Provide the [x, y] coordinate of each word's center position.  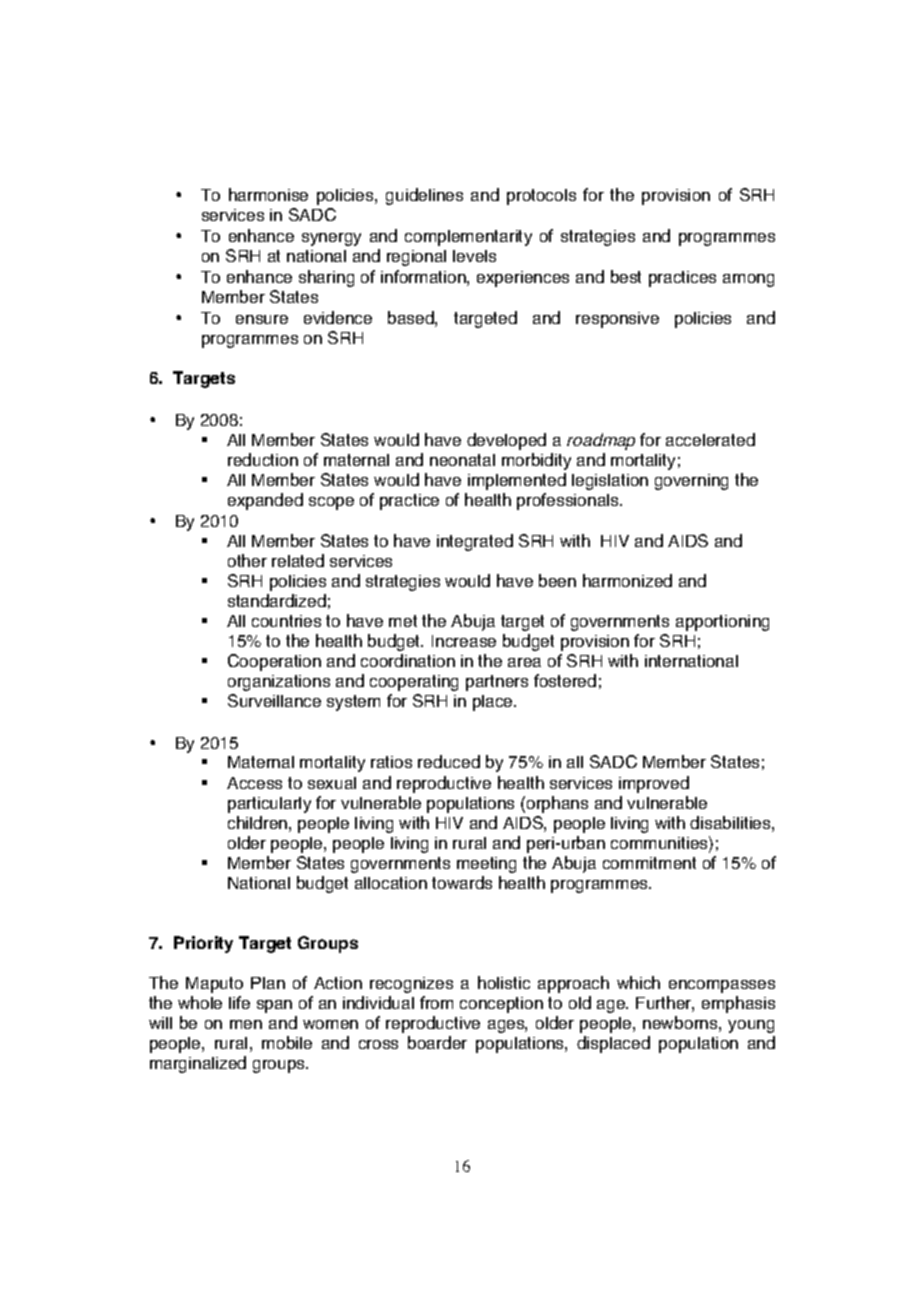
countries [286, 621]
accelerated [710, 439]
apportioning [722, 623]
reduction [263, 459]
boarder [437, 1042]
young [751, 1026]
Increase [464, 641]
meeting [486, 865]
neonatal [462, 460]
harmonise [268, 194]
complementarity [468, 238]
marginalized [198, 1064]
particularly [269, 805]
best [626, 276]
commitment [649, 863]
